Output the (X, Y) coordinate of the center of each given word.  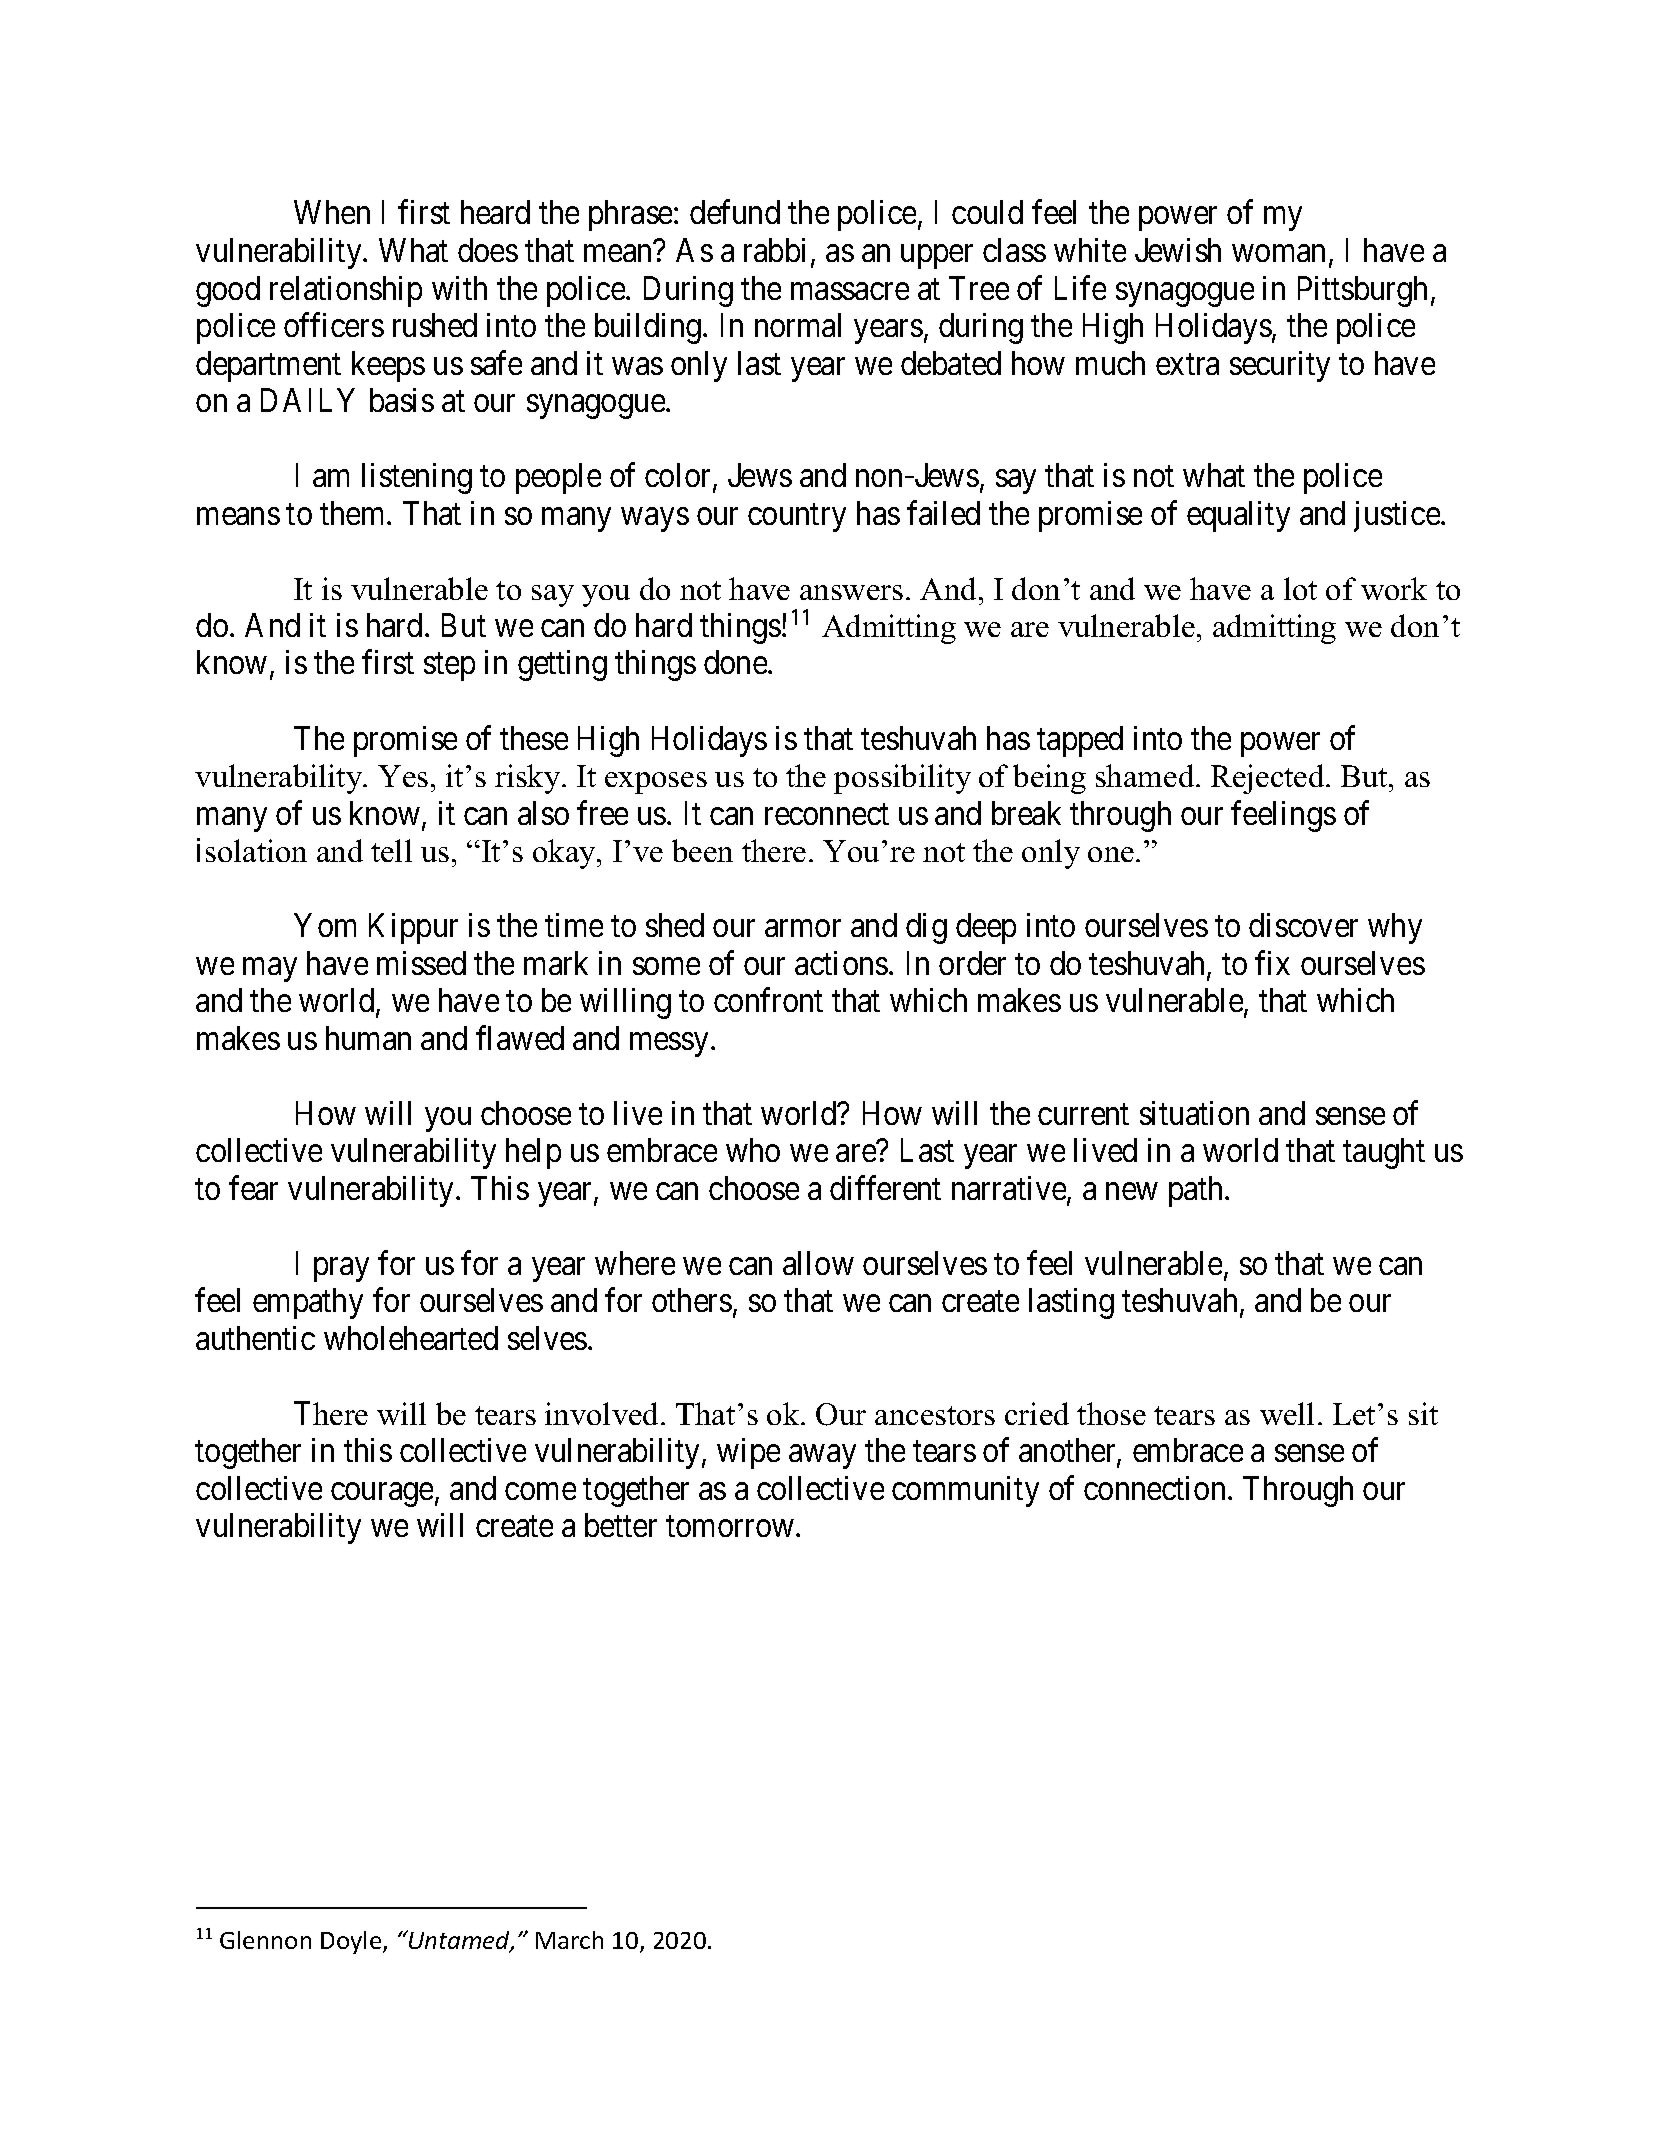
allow (818, 1263)
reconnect (827, 814)
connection (1156, 1488)
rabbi (774, 250)
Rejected (1269, 779)
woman (1278, 253)
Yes (403, 776)
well (1287, 1413)
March (569, 1940)
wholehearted (411, 1338)
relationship (346, 291)
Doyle (352, 1942)
